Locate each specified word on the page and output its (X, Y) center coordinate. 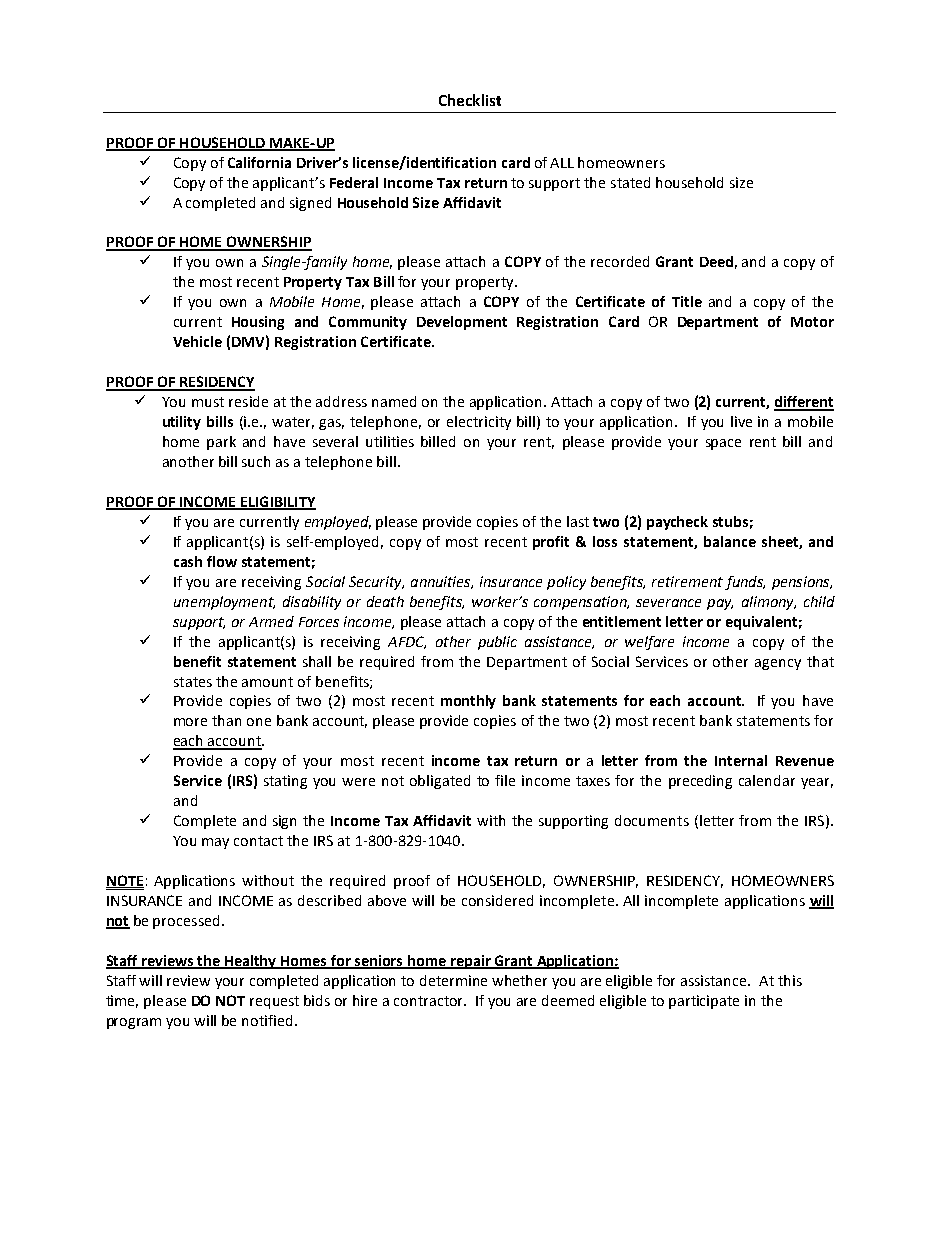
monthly (468, 702)
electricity (479, 423)
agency (778, 664)
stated (630, 182)
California (259, 162)
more (190, 722)
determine (453, 980)
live (741, 421)
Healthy (251, 962)
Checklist (470, 100)
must (208, 402)
